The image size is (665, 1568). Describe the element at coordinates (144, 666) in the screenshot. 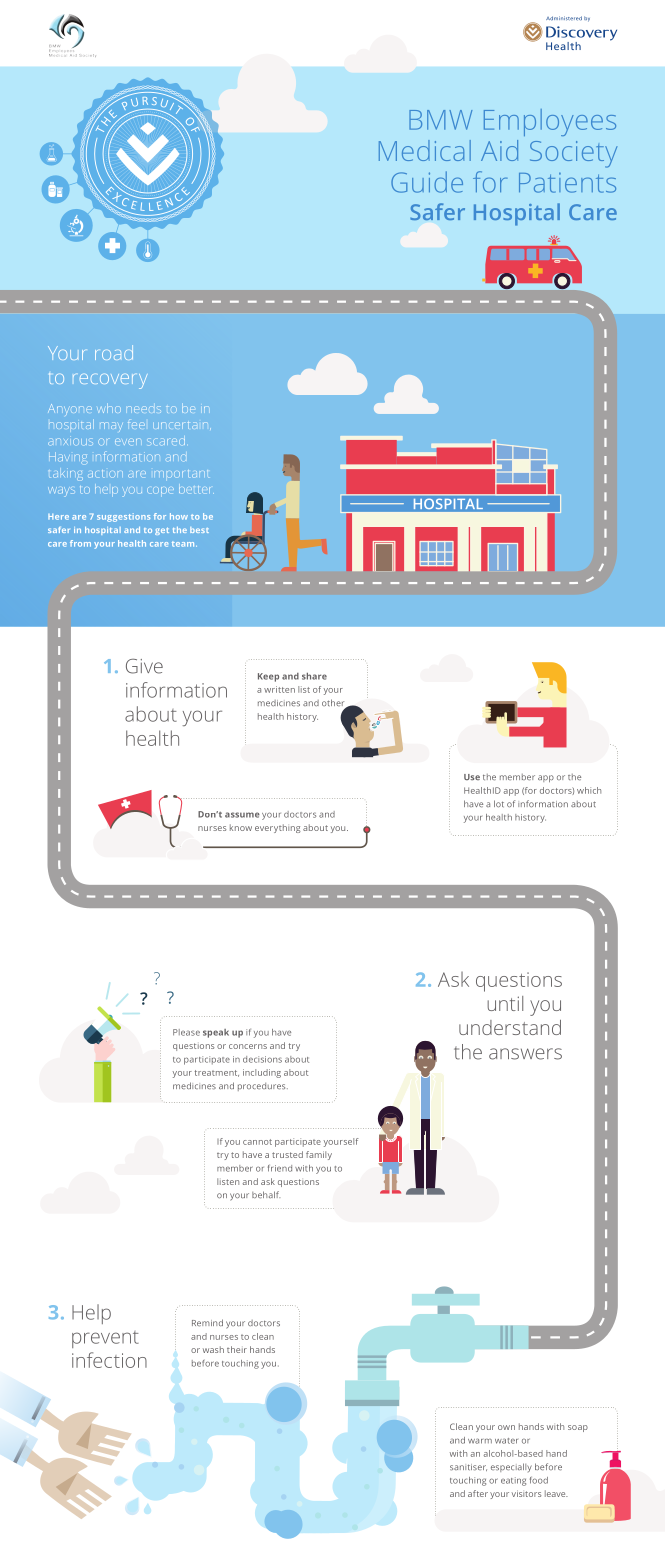

I see `Give` at that location.
